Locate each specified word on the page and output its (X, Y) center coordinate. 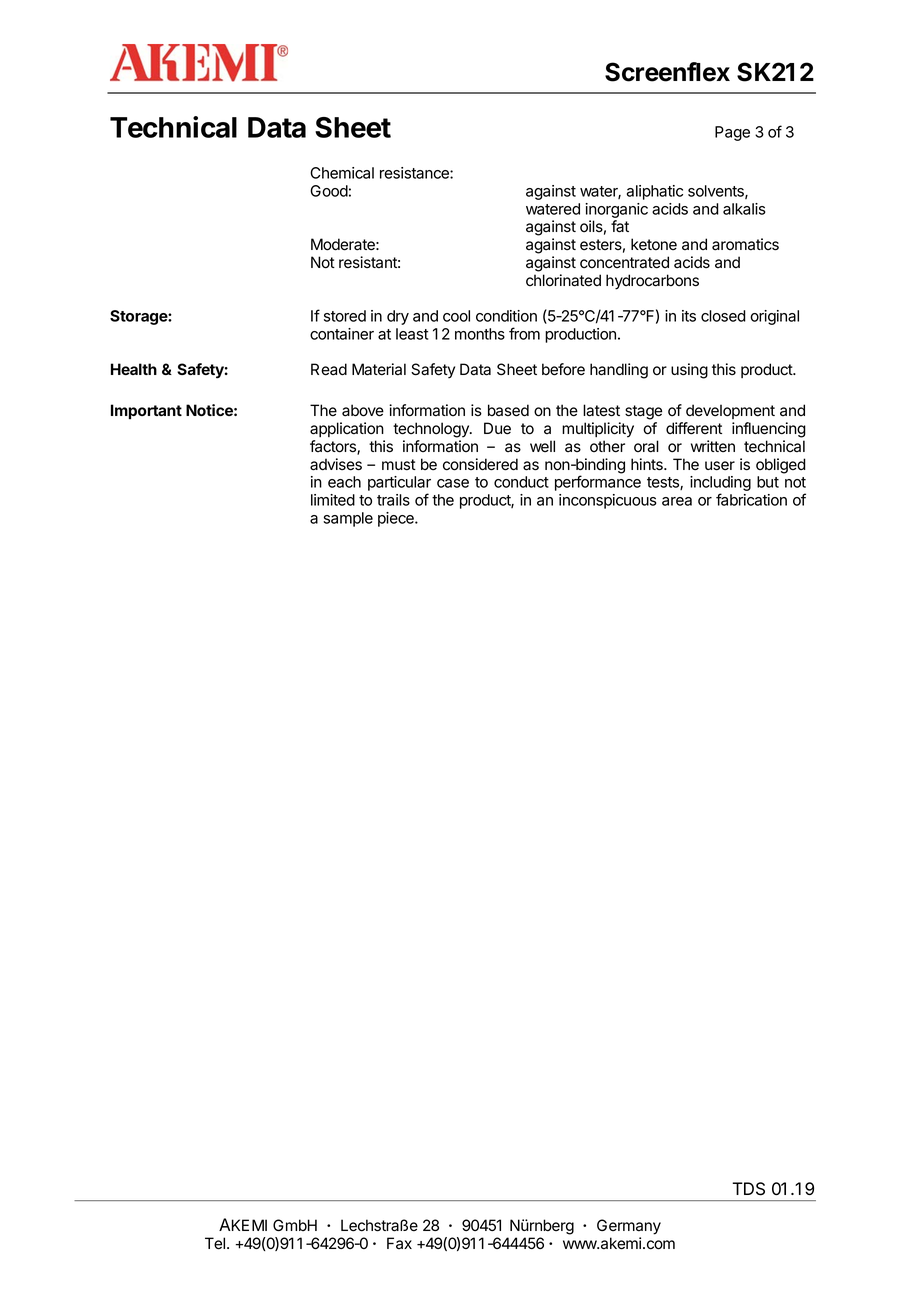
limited (333, 500)
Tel (215, 1243)
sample (348, 519)
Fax (399, 1243)
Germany (629, 1227)
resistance (415, 173)
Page (732, 133)
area (677, 501)
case (453, 483)
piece (397, 519)
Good (329, 191)
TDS (748, 1189)
